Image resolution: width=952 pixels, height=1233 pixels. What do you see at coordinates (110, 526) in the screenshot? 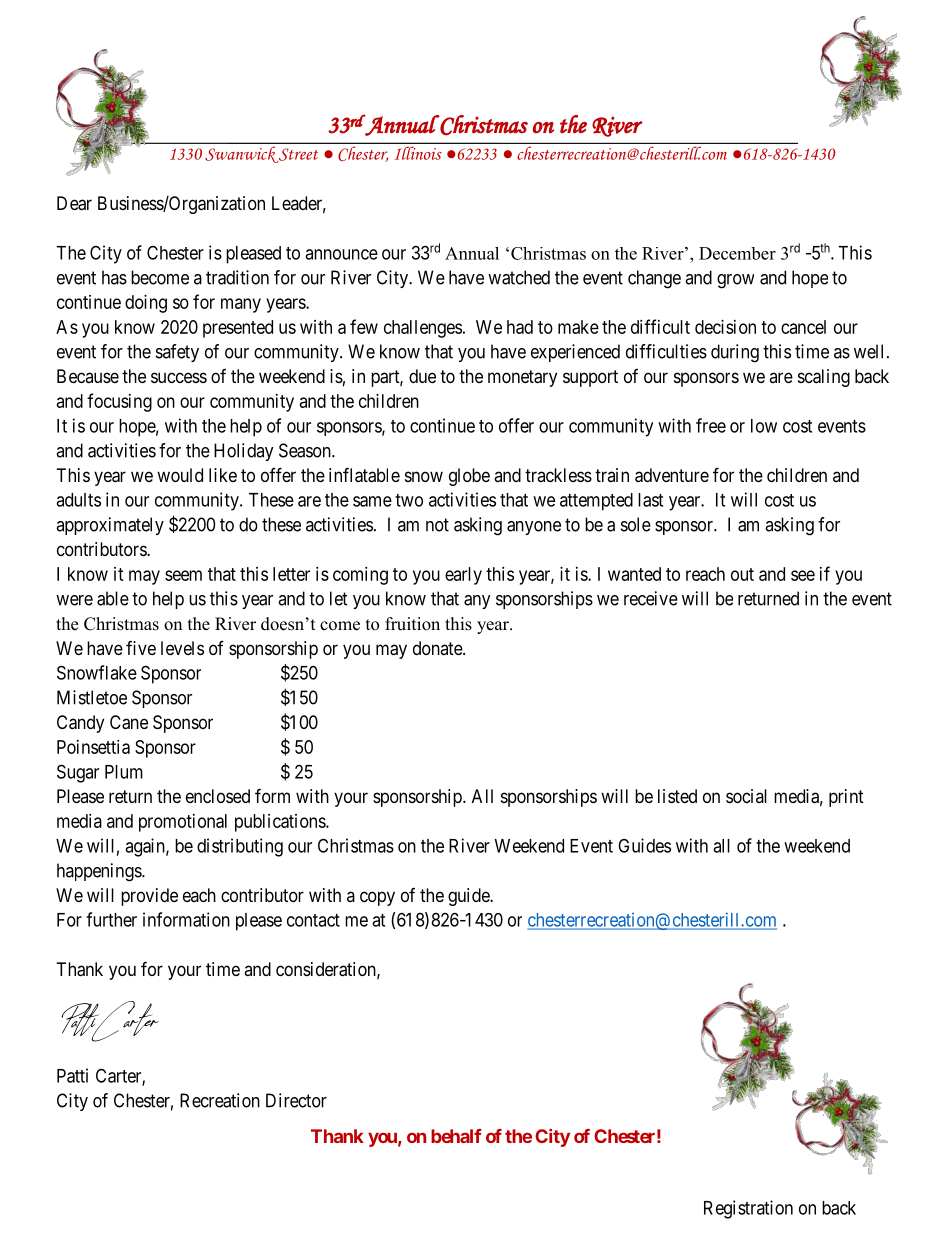
I see `approximately` at bounding box center [110, 526].
